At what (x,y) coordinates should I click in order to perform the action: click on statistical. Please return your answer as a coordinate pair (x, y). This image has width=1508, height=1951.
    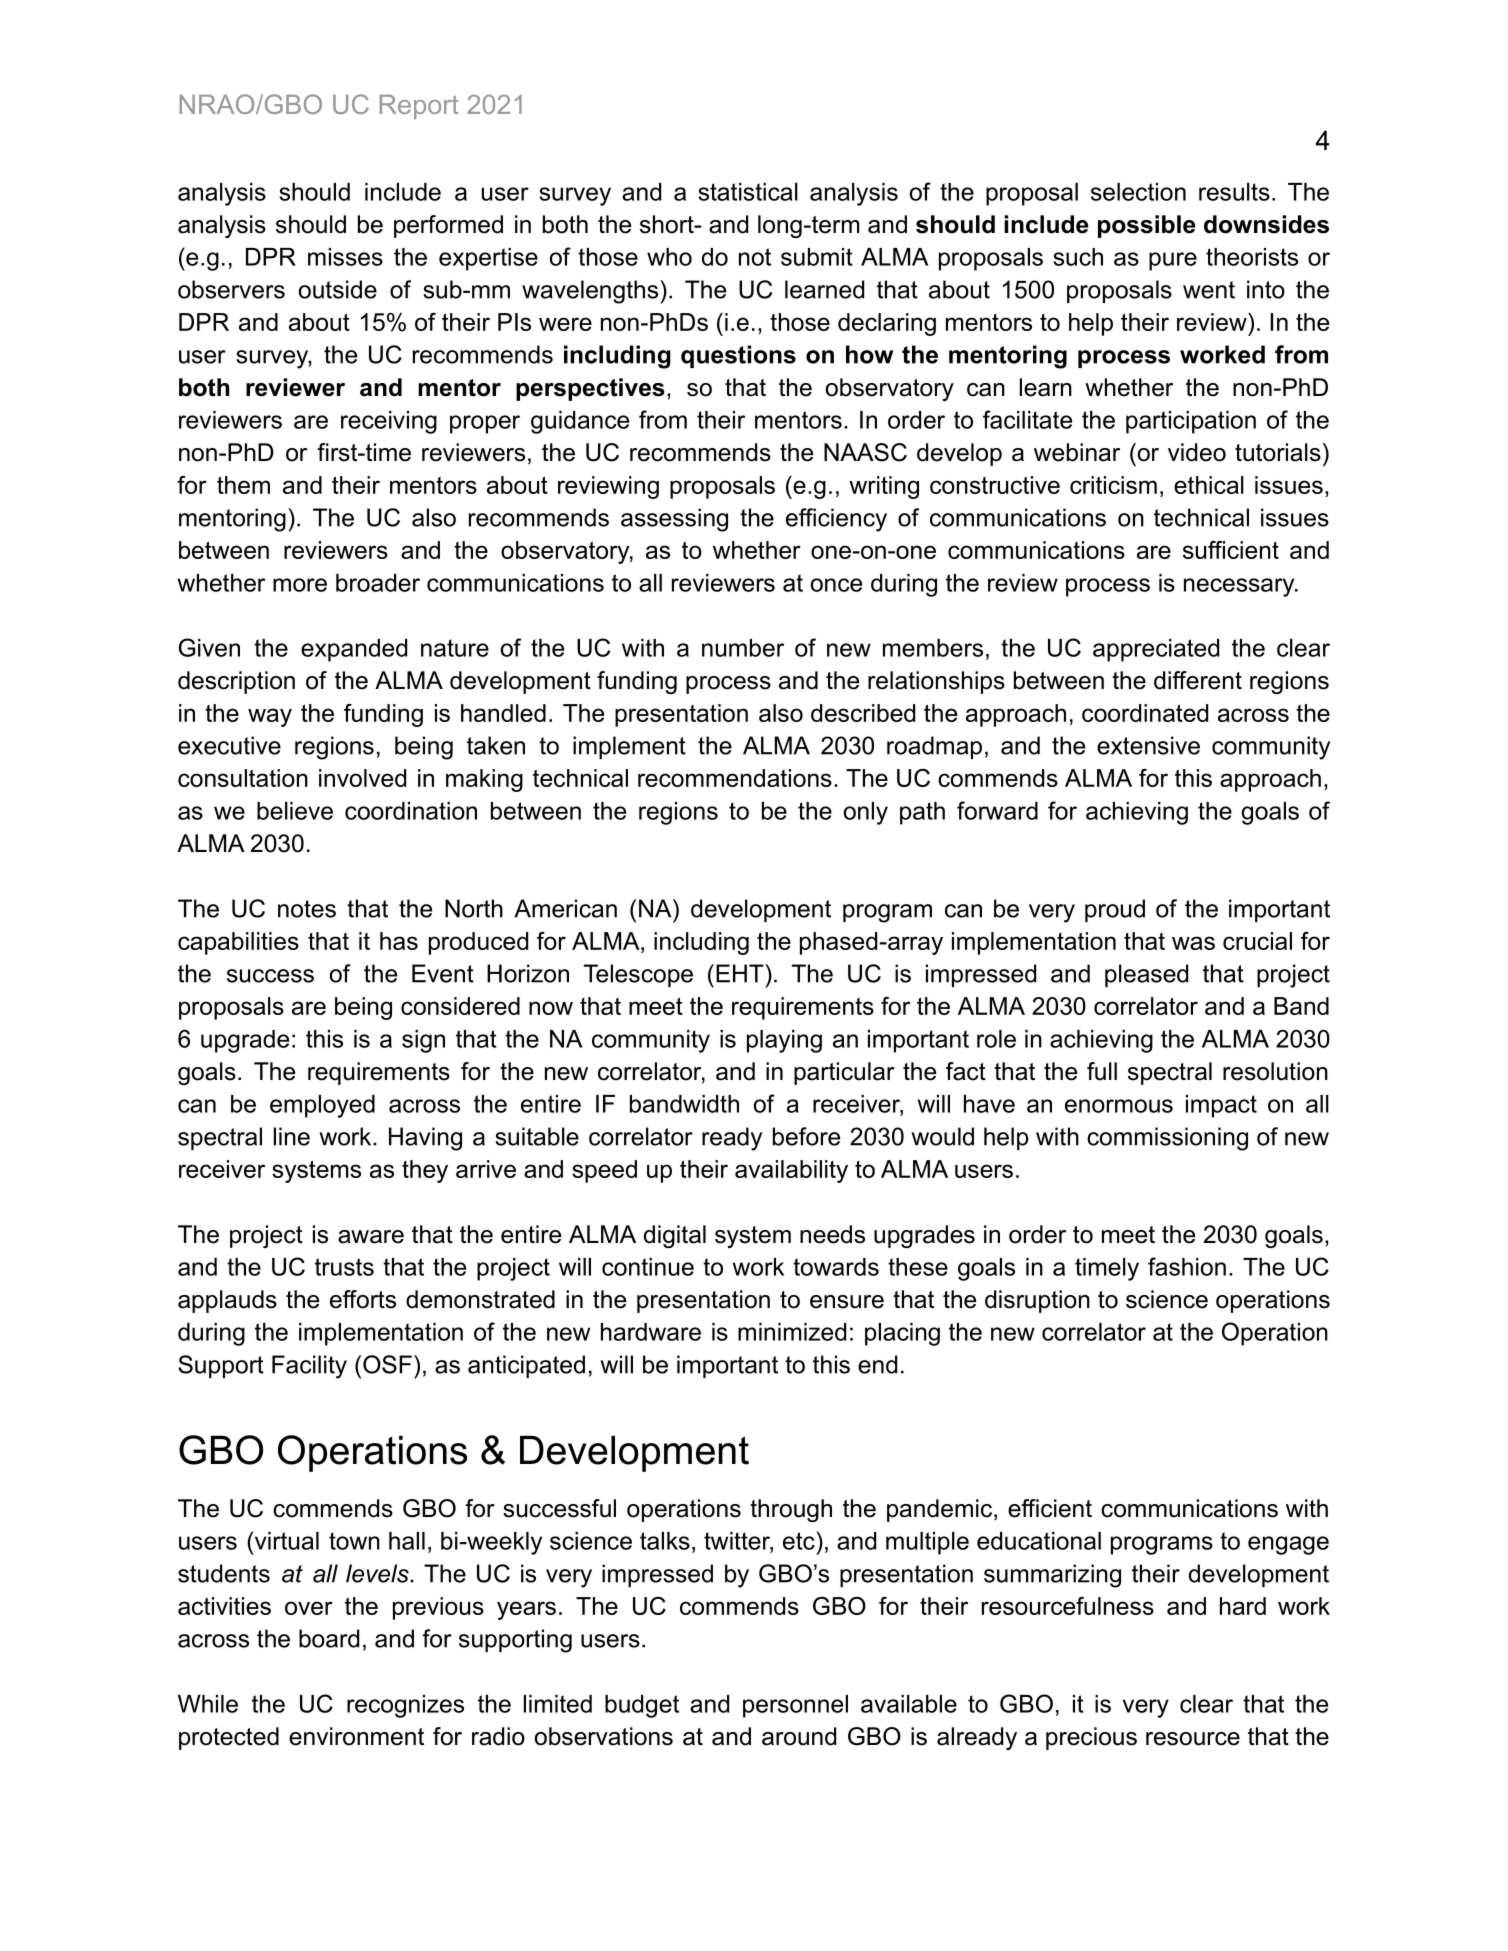
    Looking at the image, I should click on (748, 192).
